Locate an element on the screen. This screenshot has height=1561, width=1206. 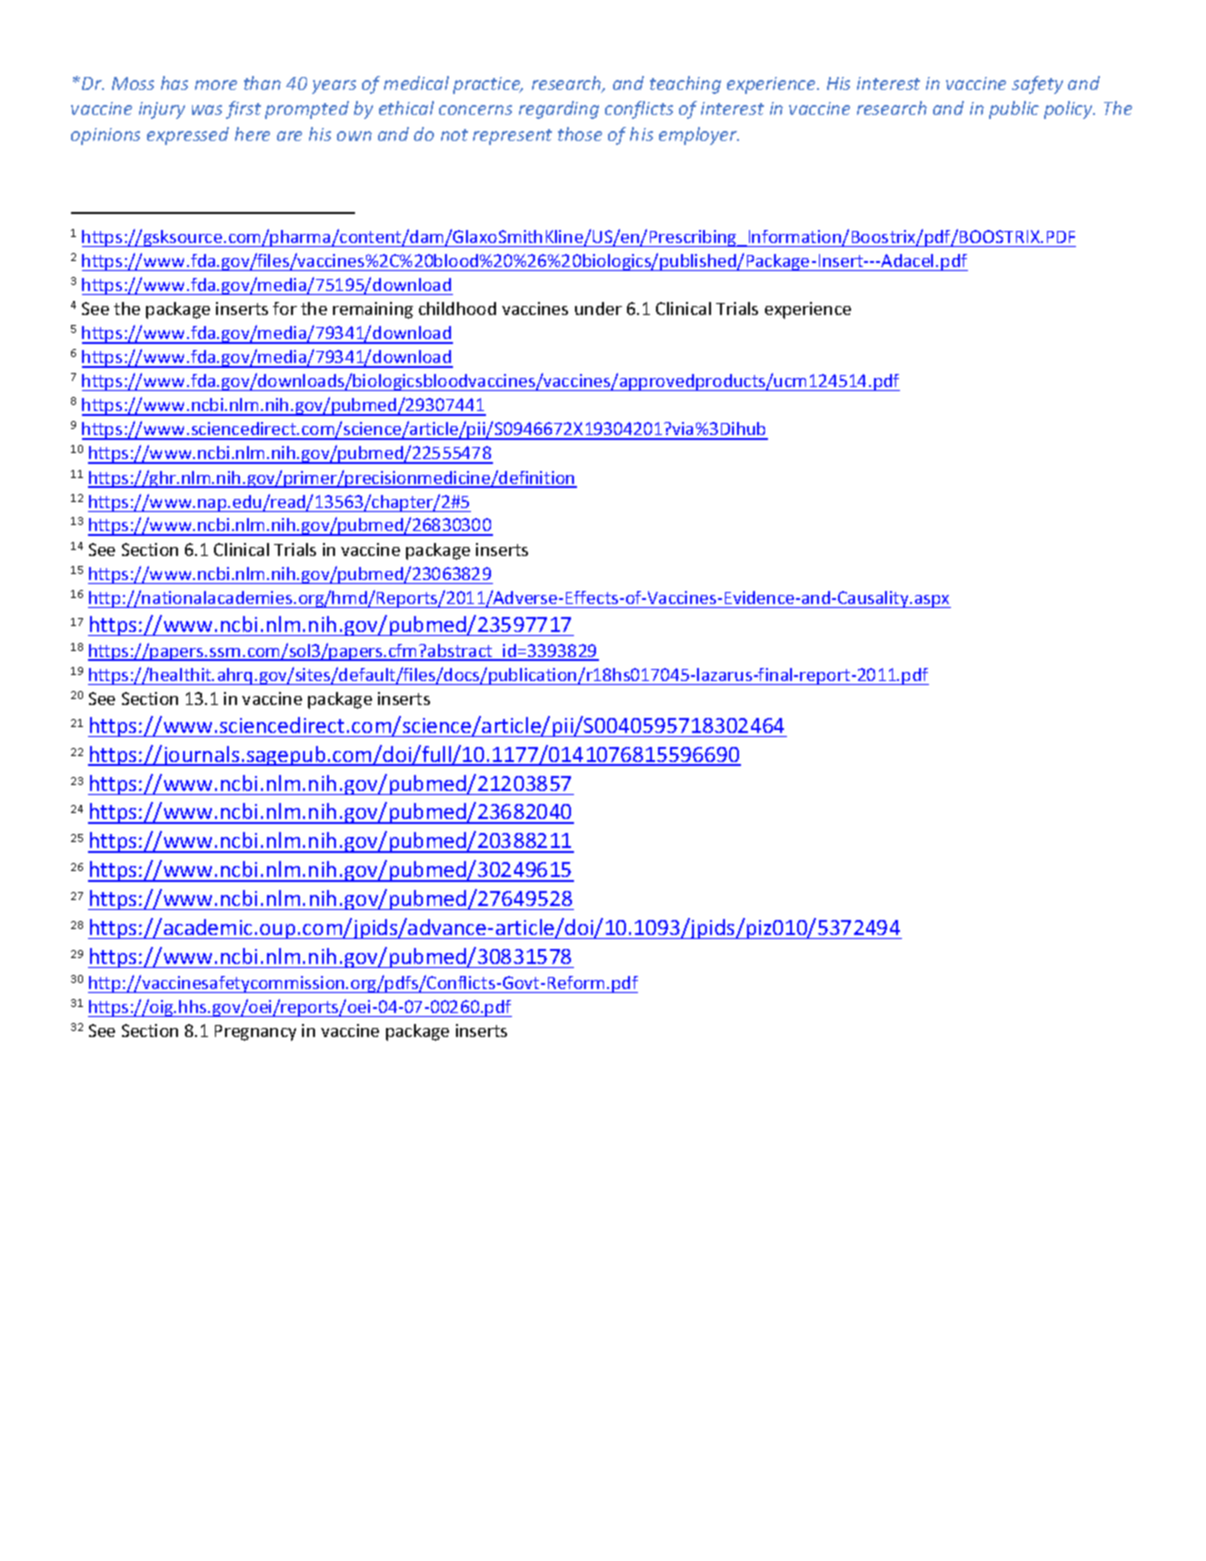
expressed is located at coordinates (188, 136).
